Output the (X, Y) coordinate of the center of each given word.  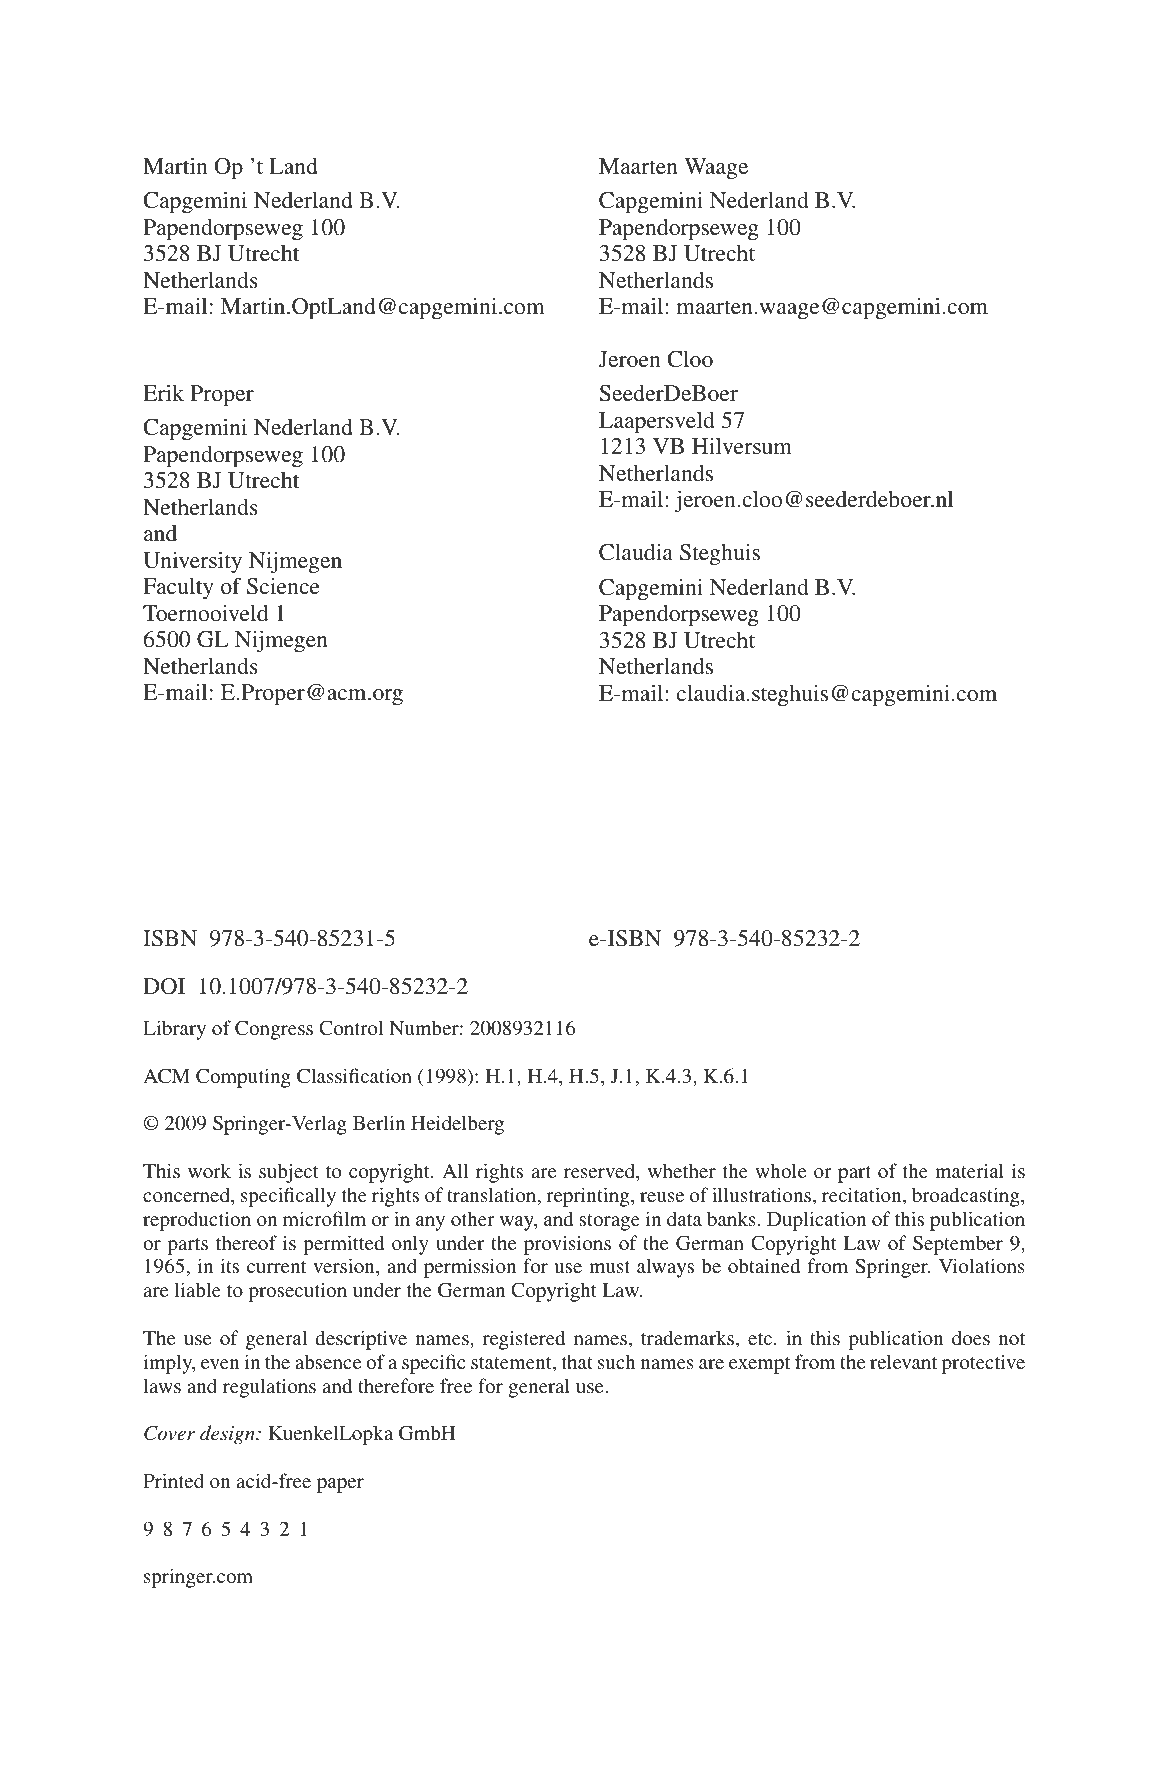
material (969, 1170)
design (228, 1435)
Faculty (178, 588)
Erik (163, 393)
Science (283, 586)
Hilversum (742, 446)
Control (351, 1028)
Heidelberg (457, 1125)
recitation (863, 1196)
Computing (243, 1078)
